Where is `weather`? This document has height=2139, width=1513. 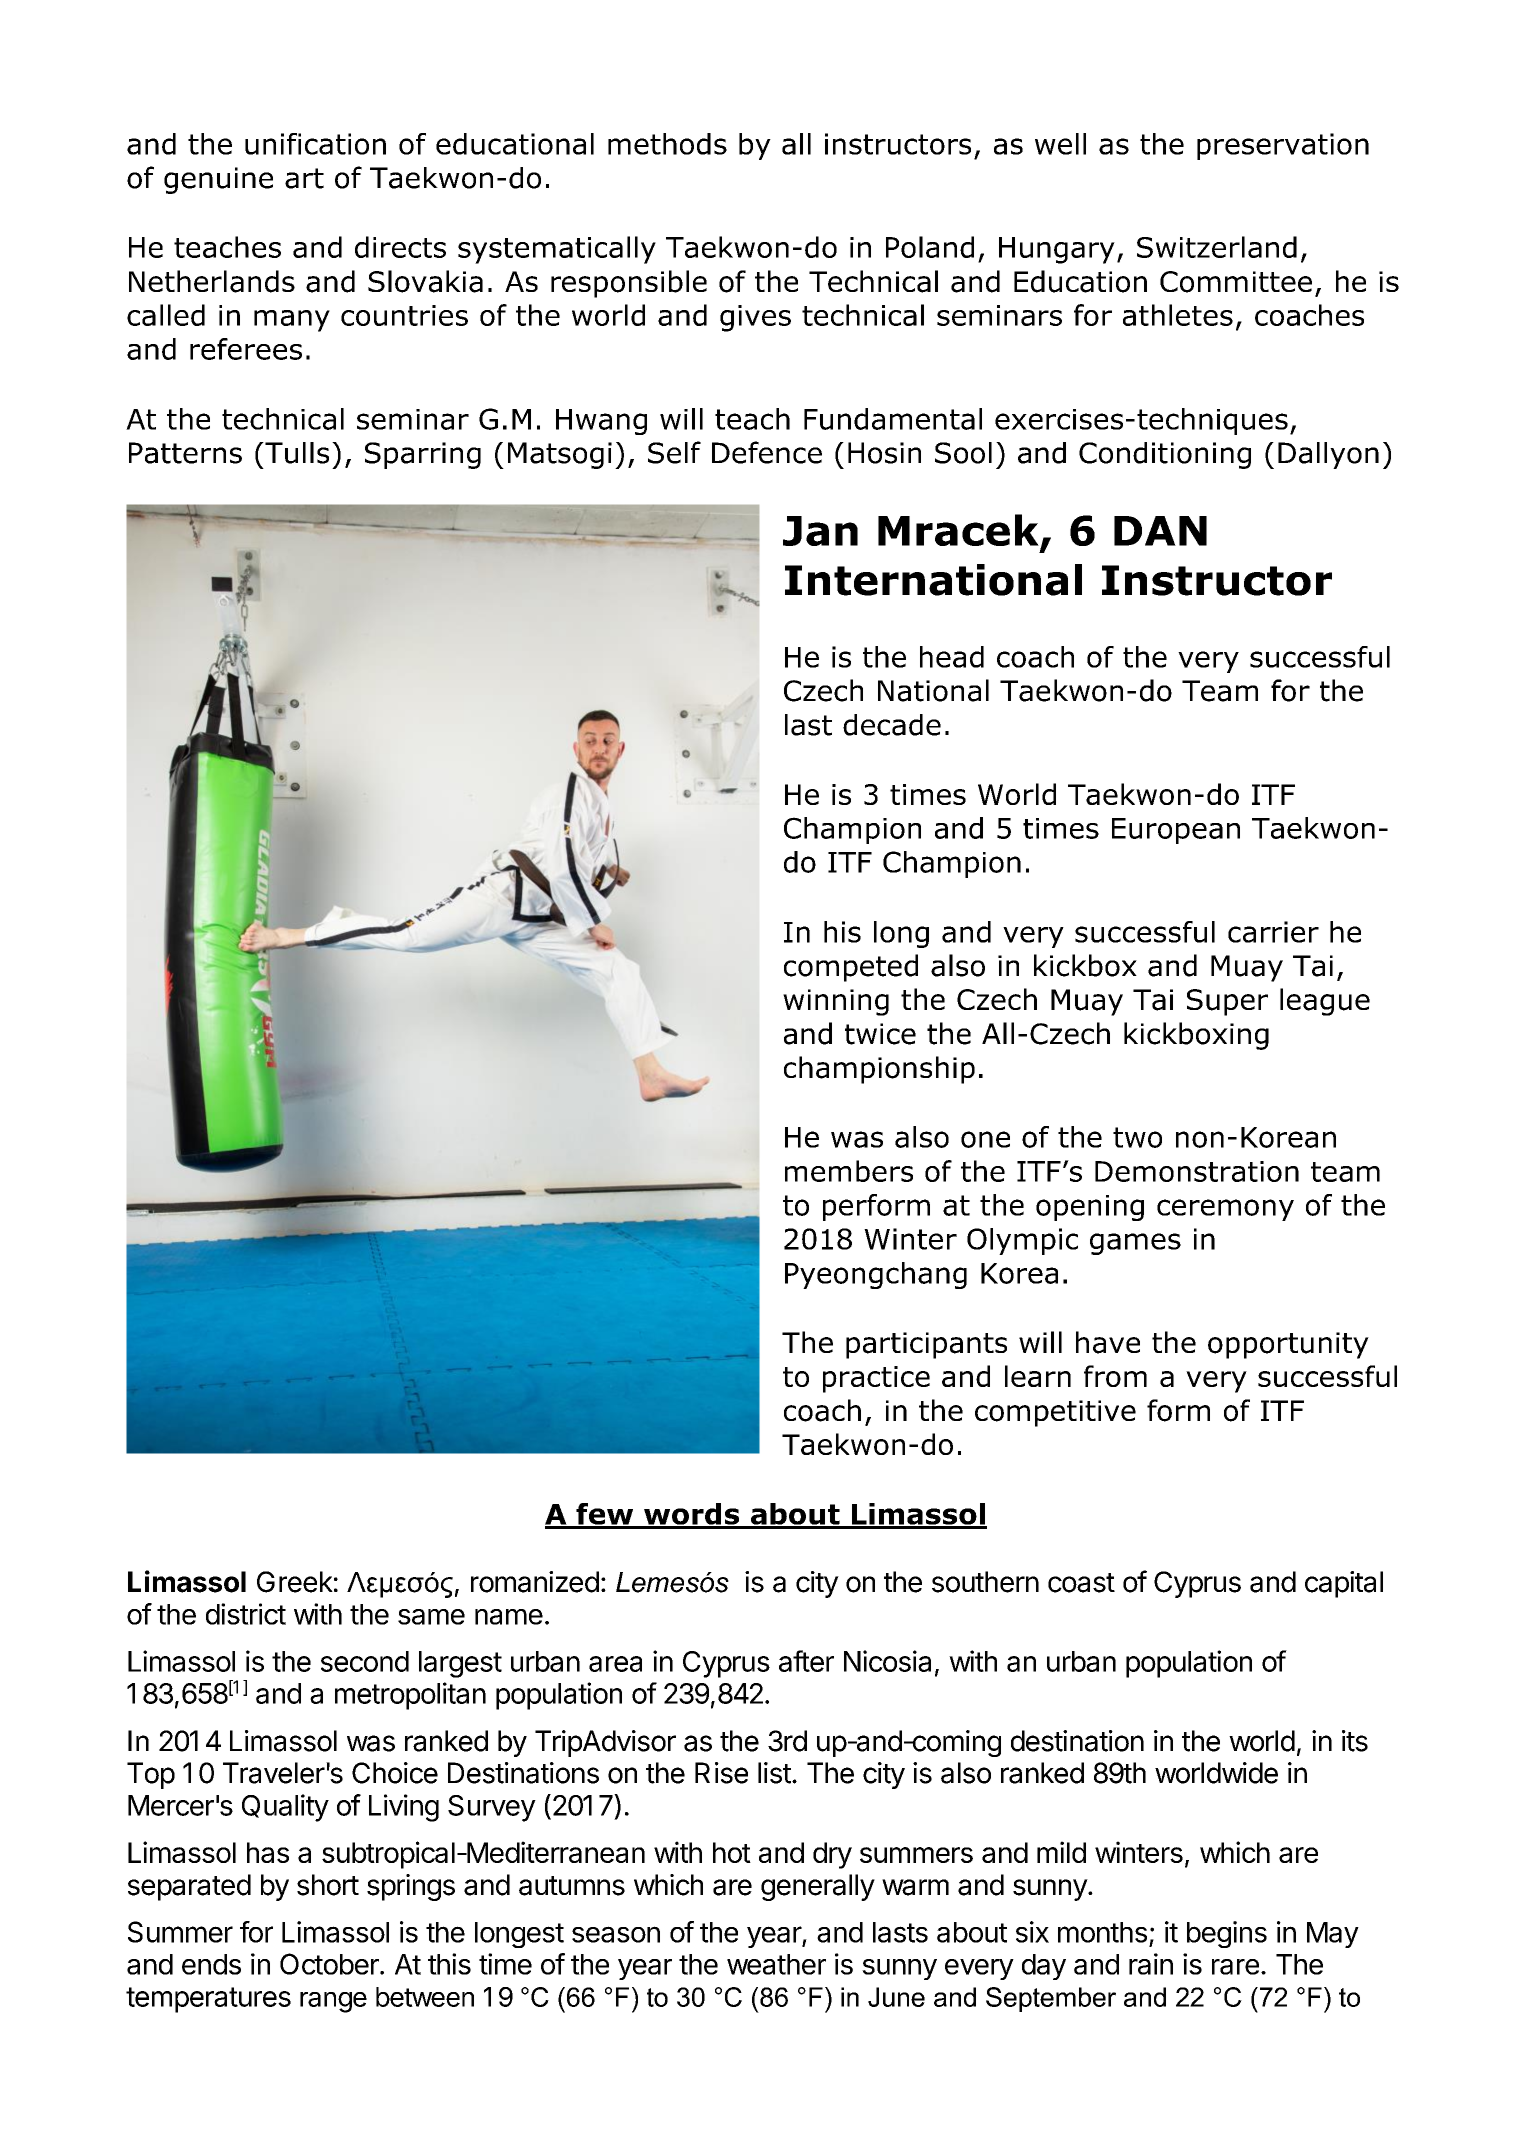
weather is located at coordinates (776, 1964).
